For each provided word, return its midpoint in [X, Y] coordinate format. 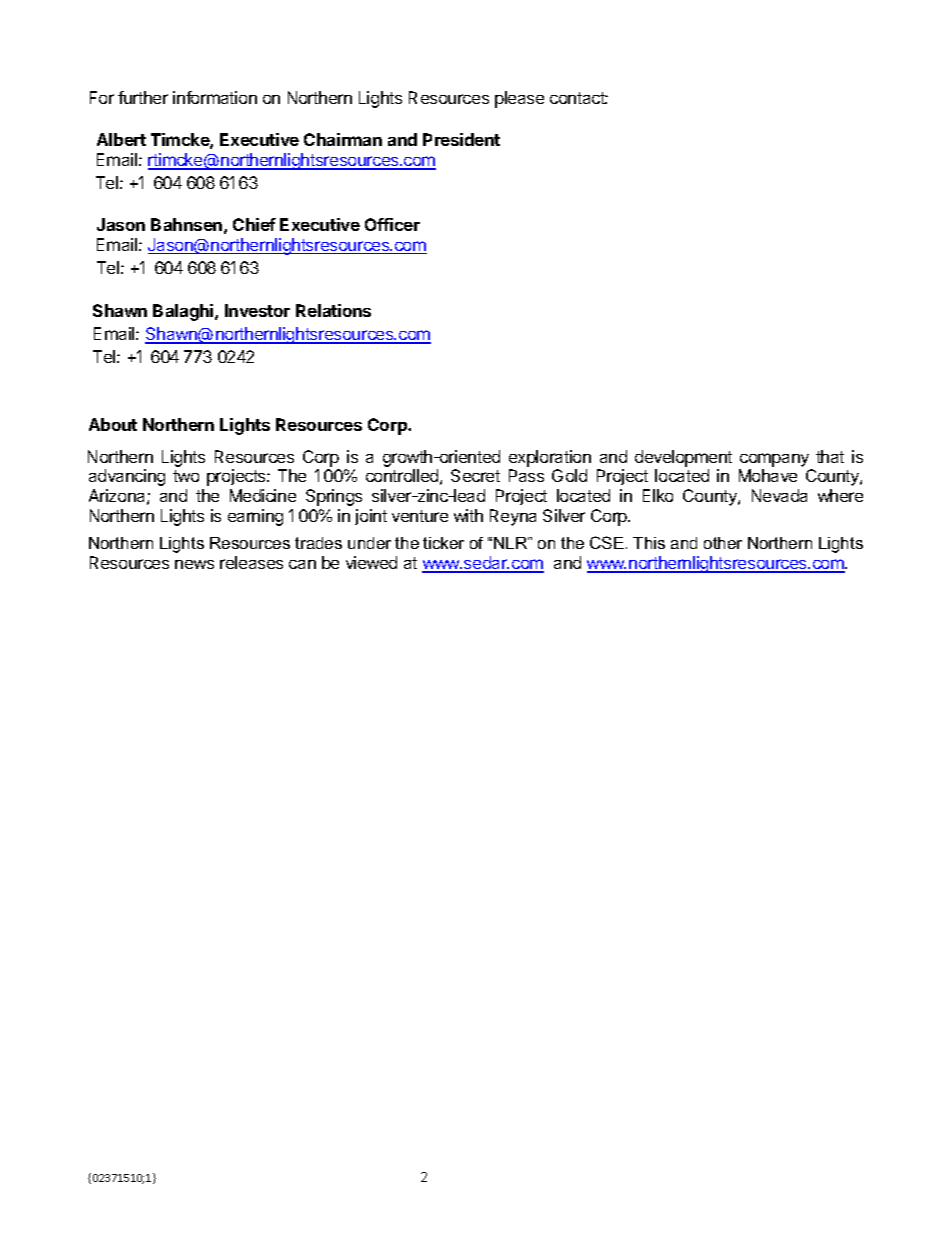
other [723, 543]
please [519, 99]
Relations [333, 310]
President [461, 139]
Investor [257, 310]
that [830, 456]
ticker [443, 543]
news [194, 564]
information [215, 97]
